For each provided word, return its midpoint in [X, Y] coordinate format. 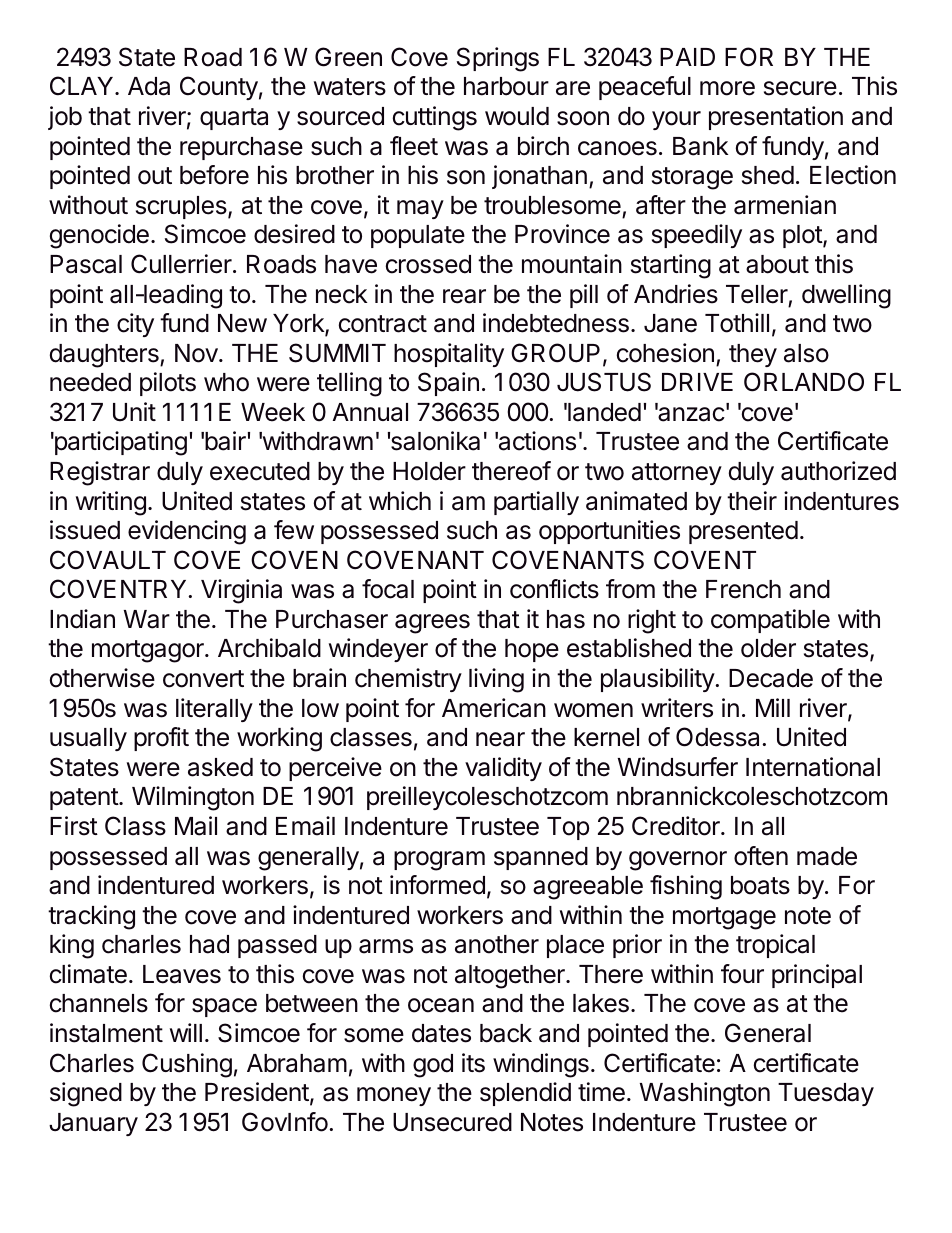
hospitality [449, 355]
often [761, 856]
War [147, 619]
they [753, 355]
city [135, 325]
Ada [149, 86]
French [743, 589]
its [473, 1063]
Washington [705, 1094]
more [727, 88]
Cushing [187, 1065]
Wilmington [193, 798]
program [439, 861]
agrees [432, 624]
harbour [506, 86]
